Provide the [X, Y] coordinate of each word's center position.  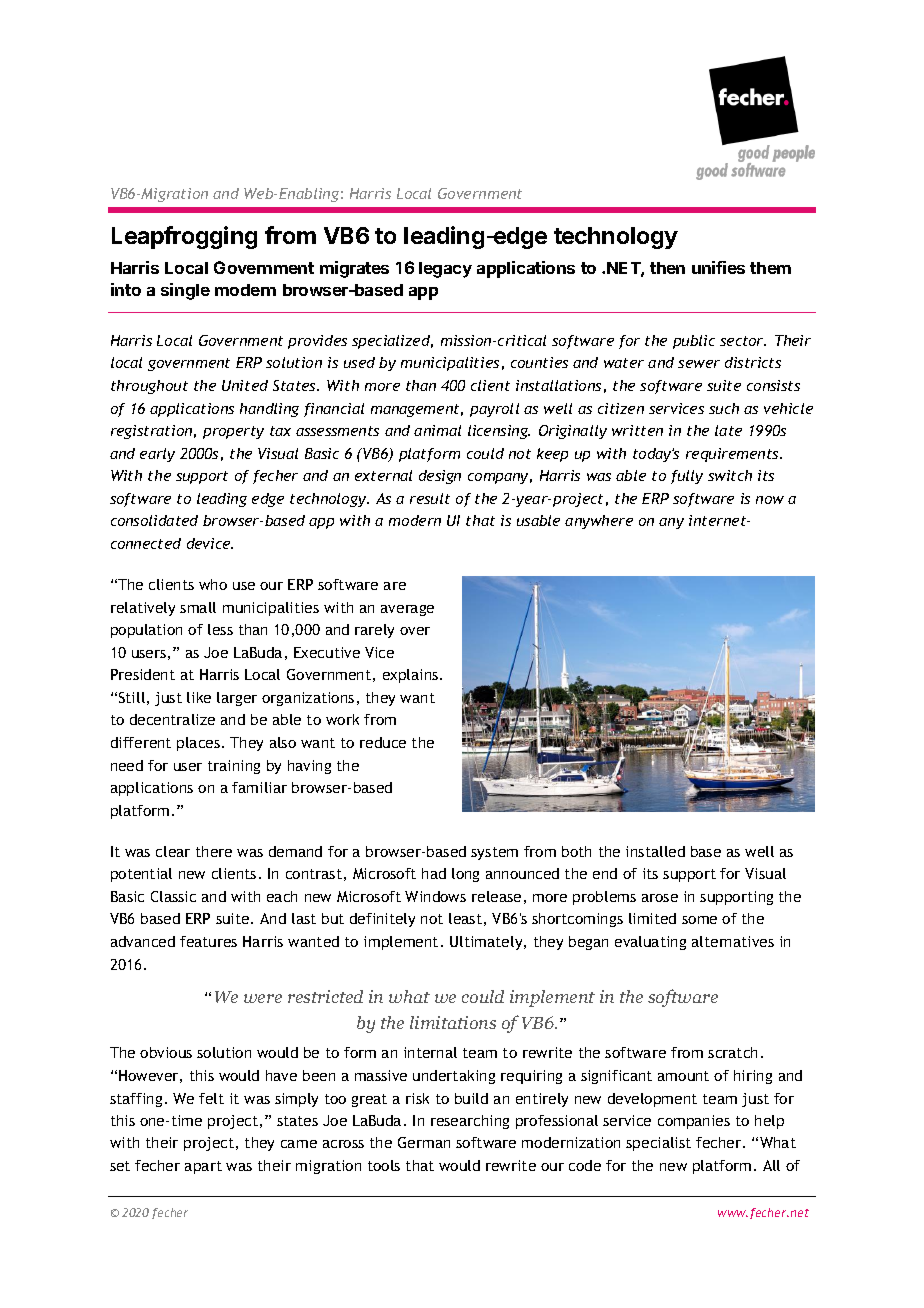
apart [203, 1167]
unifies [718, 267]
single [185, 291]
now [770, 500]
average [407, 610]
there [214, 851]
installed [655, 851]
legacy [445, 270]
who [213, 584]
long [465, 875]
